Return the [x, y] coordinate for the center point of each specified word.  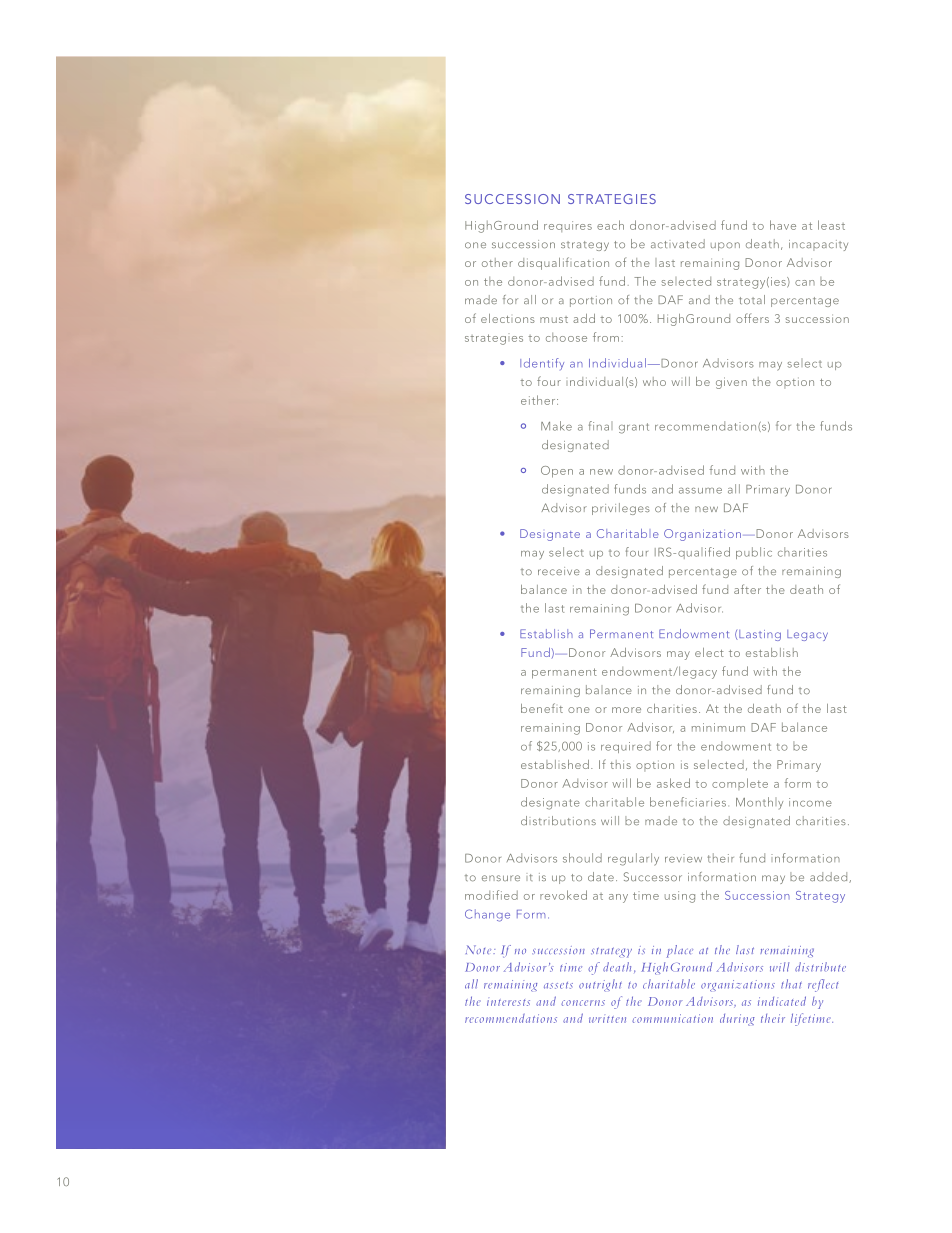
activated [678, 243]
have [783, 225]
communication [672, 1018]
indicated [782, 1001]
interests [508, 1002]
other [497, 262]
